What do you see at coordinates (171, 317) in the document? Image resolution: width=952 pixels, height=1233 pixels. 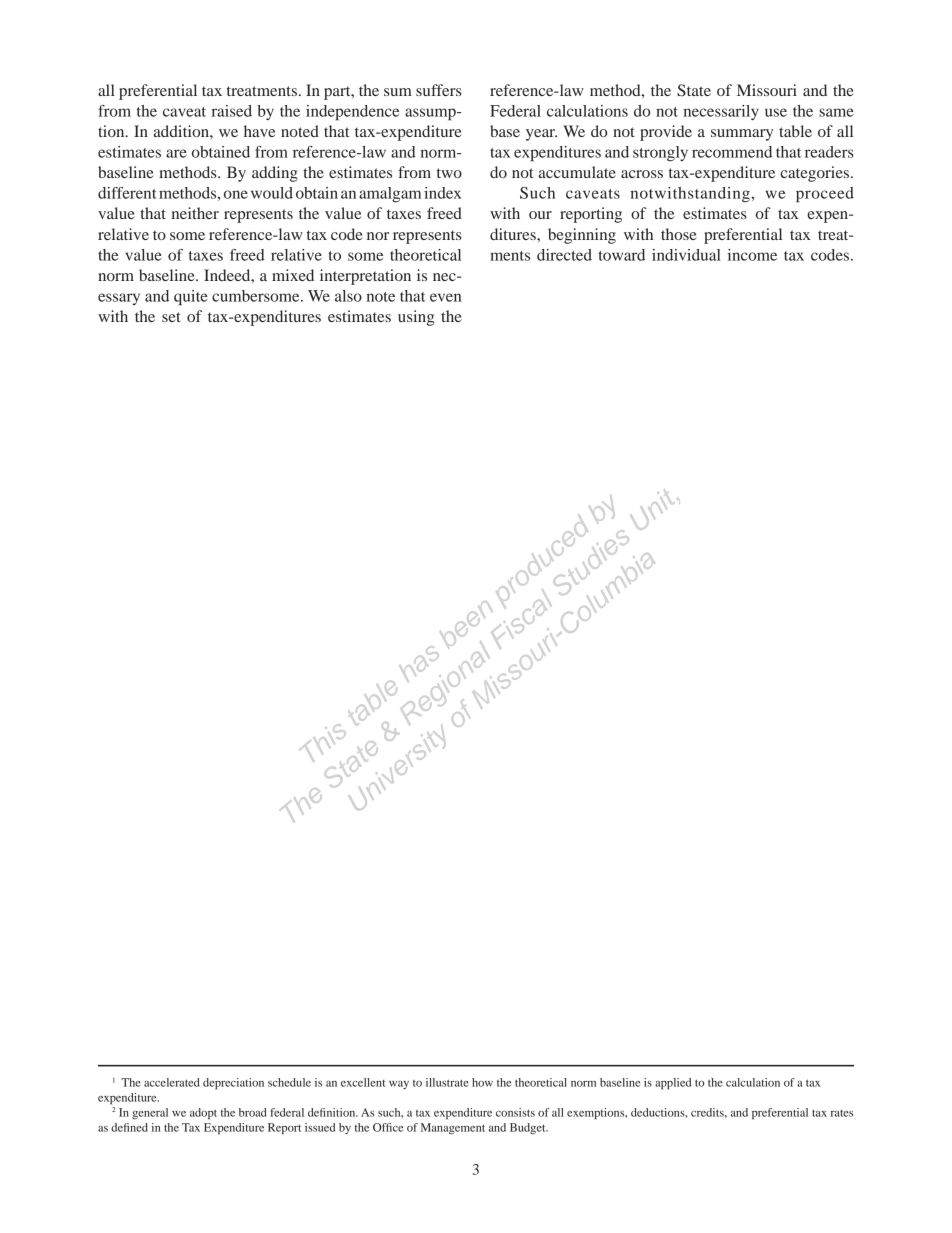 I see `set` at bounding box center [171, 317].
